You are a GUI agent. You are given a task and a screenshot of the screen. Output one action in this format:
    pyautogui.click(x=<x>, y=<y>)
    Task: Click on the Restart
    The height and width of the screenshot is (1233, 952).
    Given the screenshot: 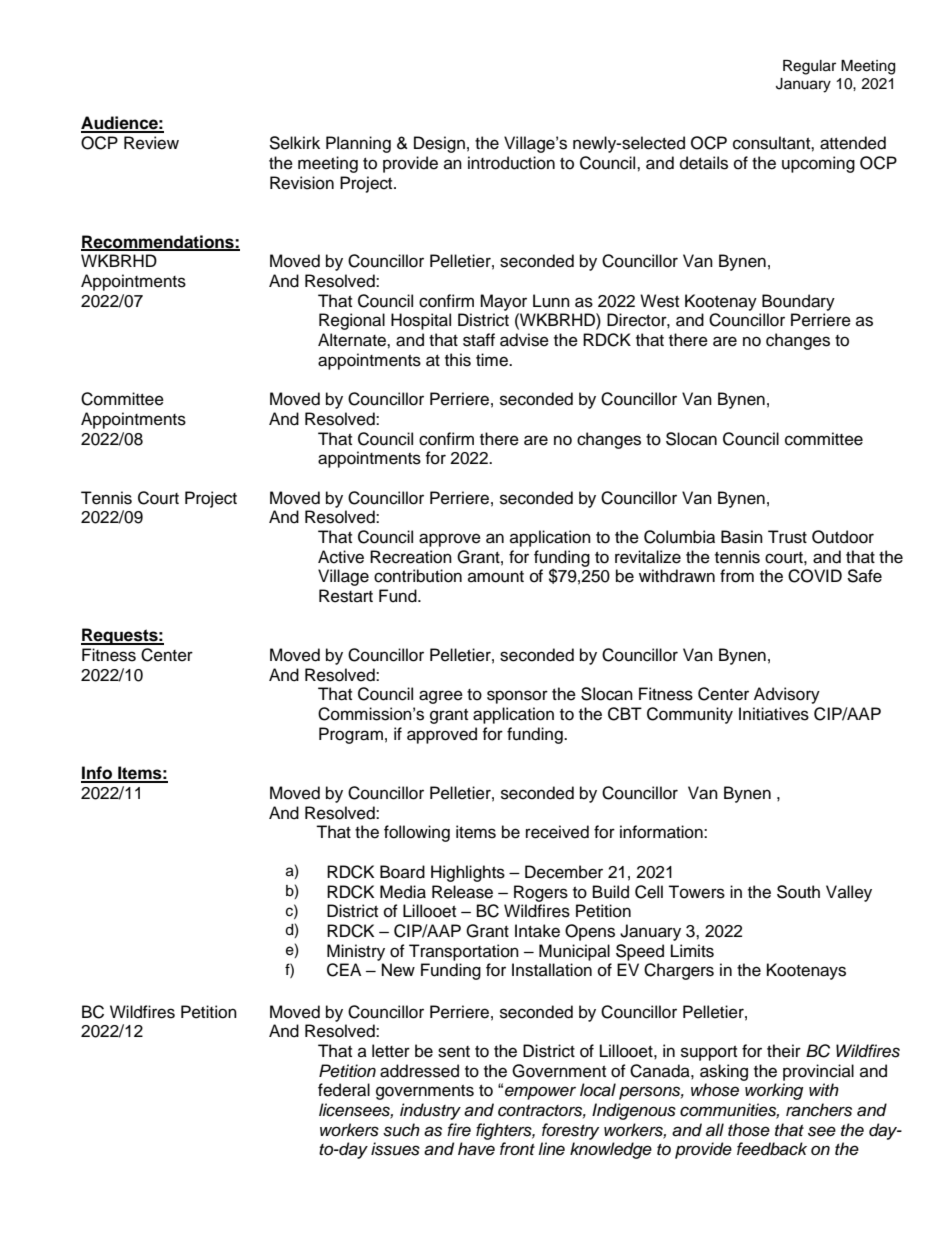 What is the action you would take?
    pyautogui.click(x=346, y=596)
